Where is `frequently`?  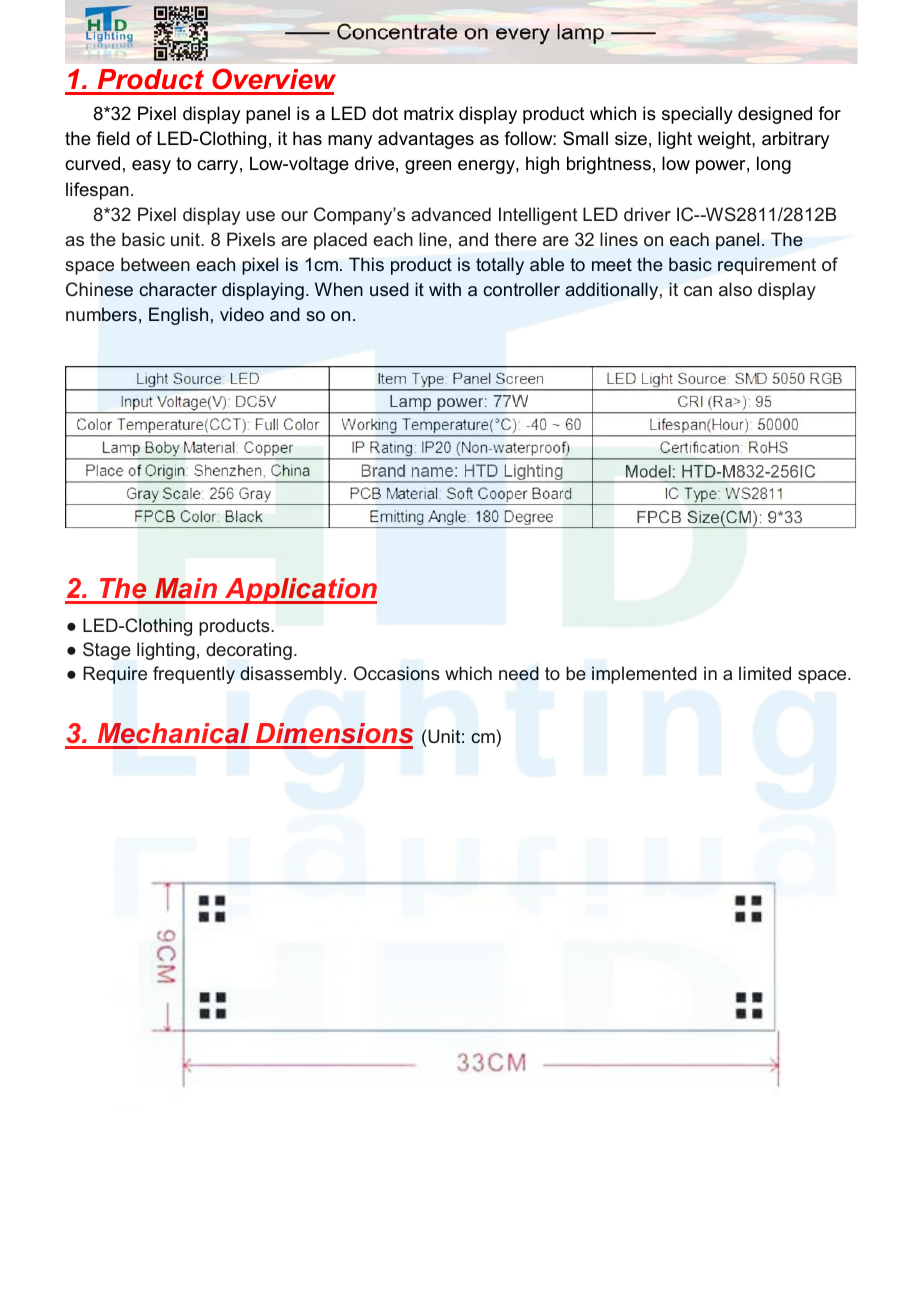
frequently is located at coordinates (194, 675).
